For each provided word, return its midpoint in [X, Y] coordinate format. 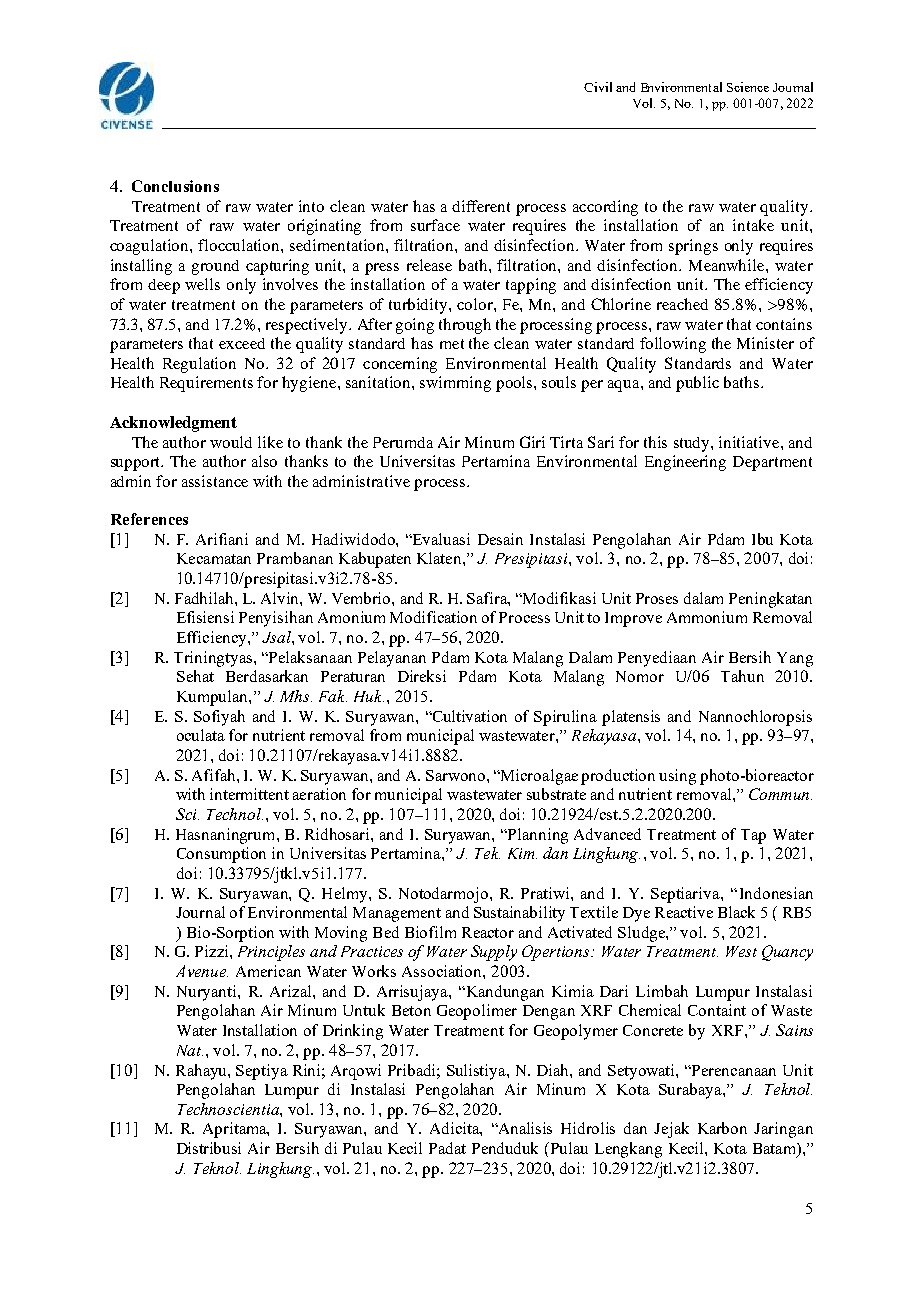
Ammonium [707, 617]
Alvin [281, 598]
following [673, 345]
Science [748, 87]
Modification [433, 617]
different [481, 206]
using [677, 777]
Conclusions [175, 186]
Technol [235, 814]
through [465, 326]
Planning [537, 836]
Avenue [202, 971]
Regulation [199, 365]
